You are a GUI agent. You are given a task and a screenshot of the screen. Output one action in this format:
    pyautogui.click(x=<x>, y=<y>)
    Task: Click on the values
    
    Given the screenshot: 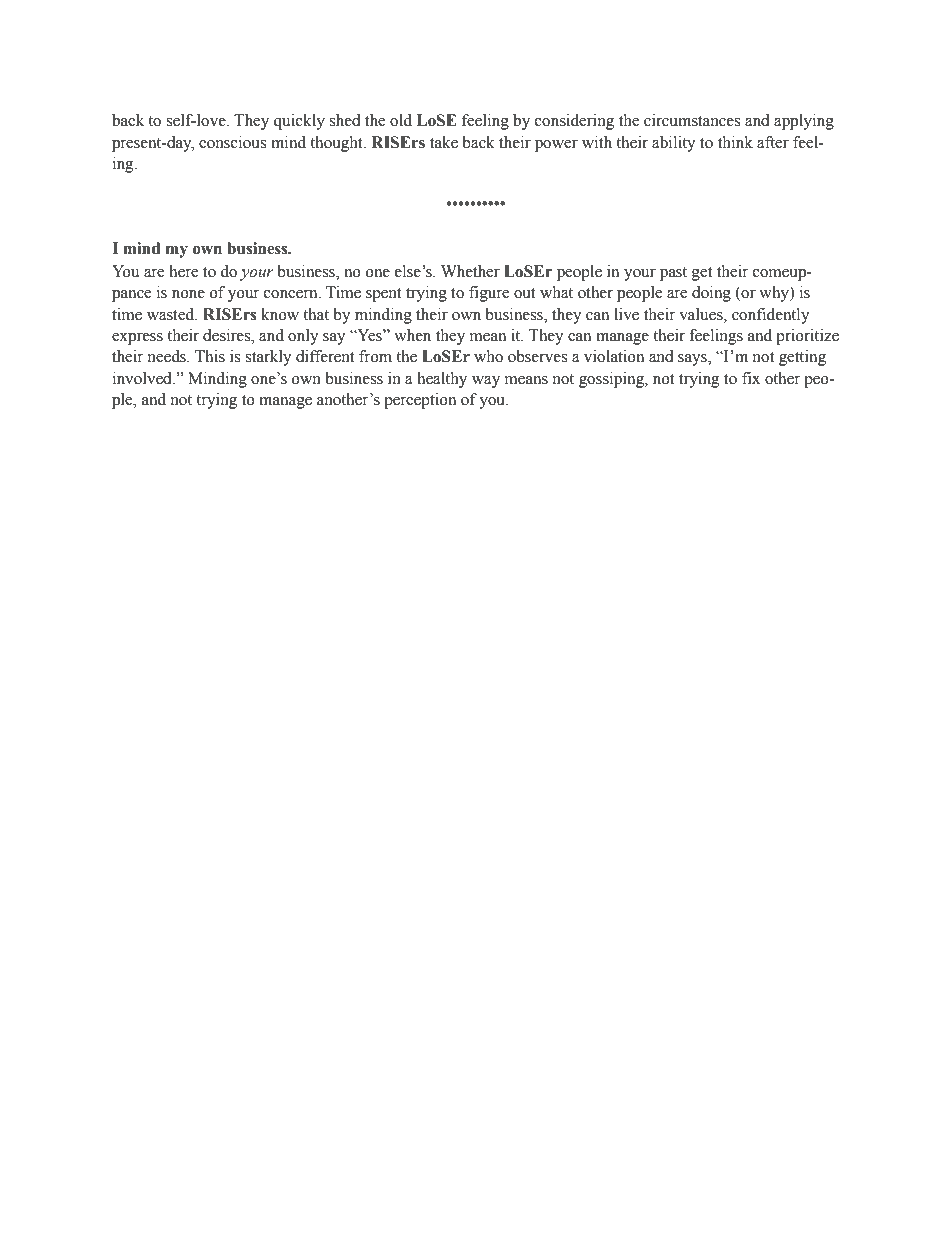 What is the action you would take?
    pyautogui.click(x=702, y=314)
